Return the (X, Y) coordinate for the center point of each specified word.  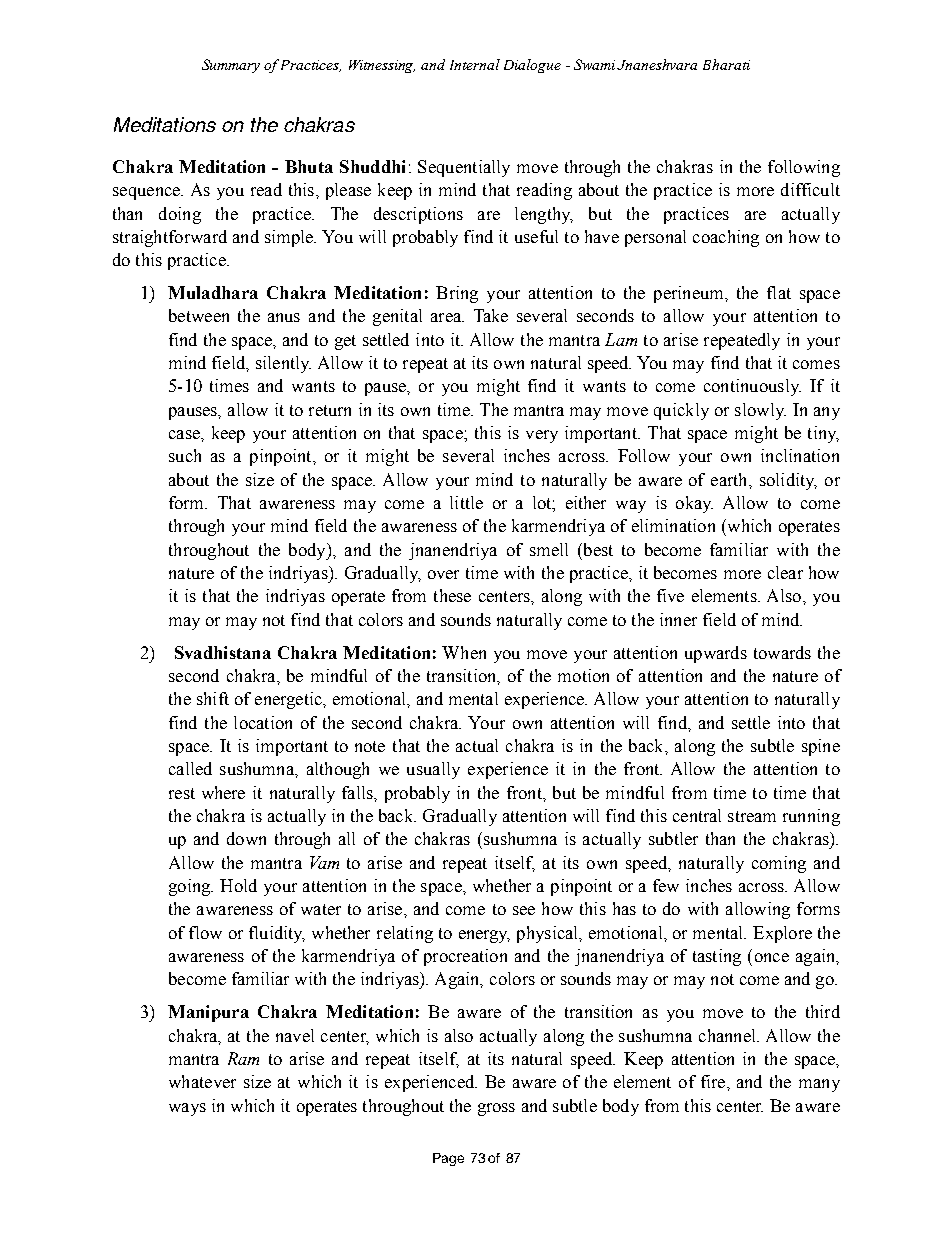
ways (187, 1109)
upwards (716, 654)
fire (714, 1081)
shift (213, 698)
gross (496, 1109)
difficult (810, 189)
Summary (231, 66)
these (452, 595)
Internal (475, 64)
